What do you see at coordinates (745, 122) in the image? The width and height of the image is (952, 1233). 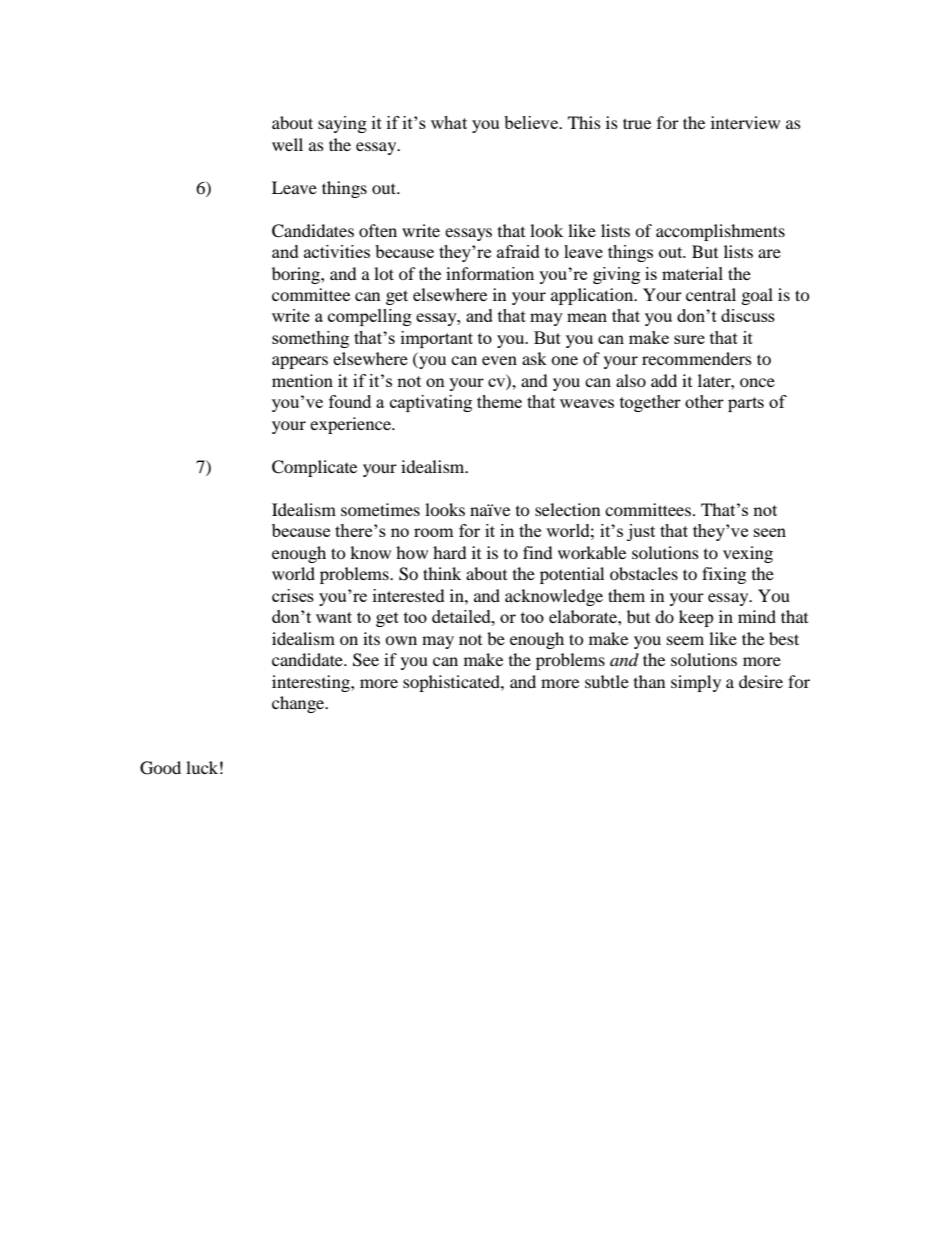 I see `interview` at bounding box center [745, 122].
